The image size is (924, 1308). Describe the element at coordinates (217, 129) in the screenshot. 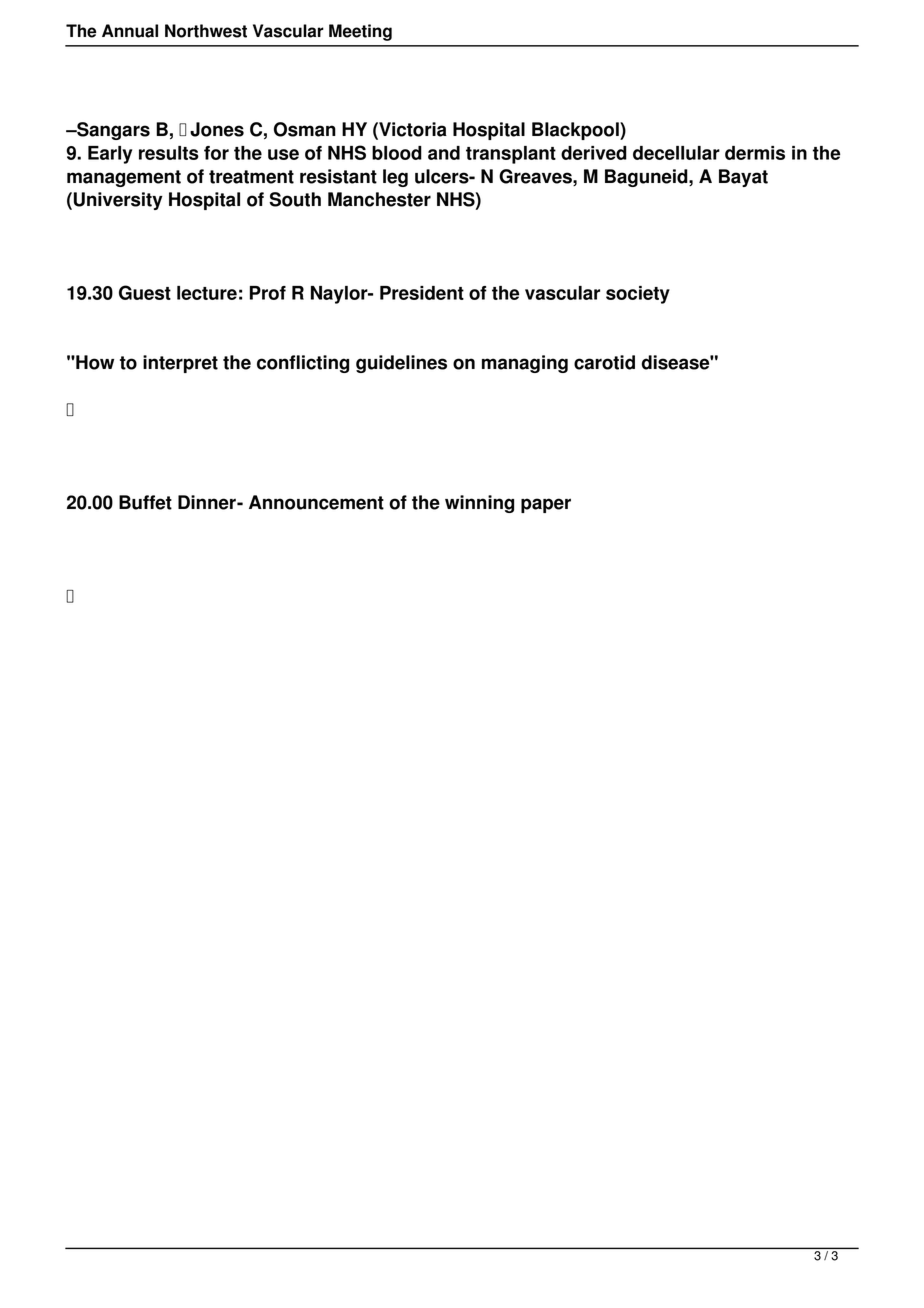

I see `Jones` at that location.
